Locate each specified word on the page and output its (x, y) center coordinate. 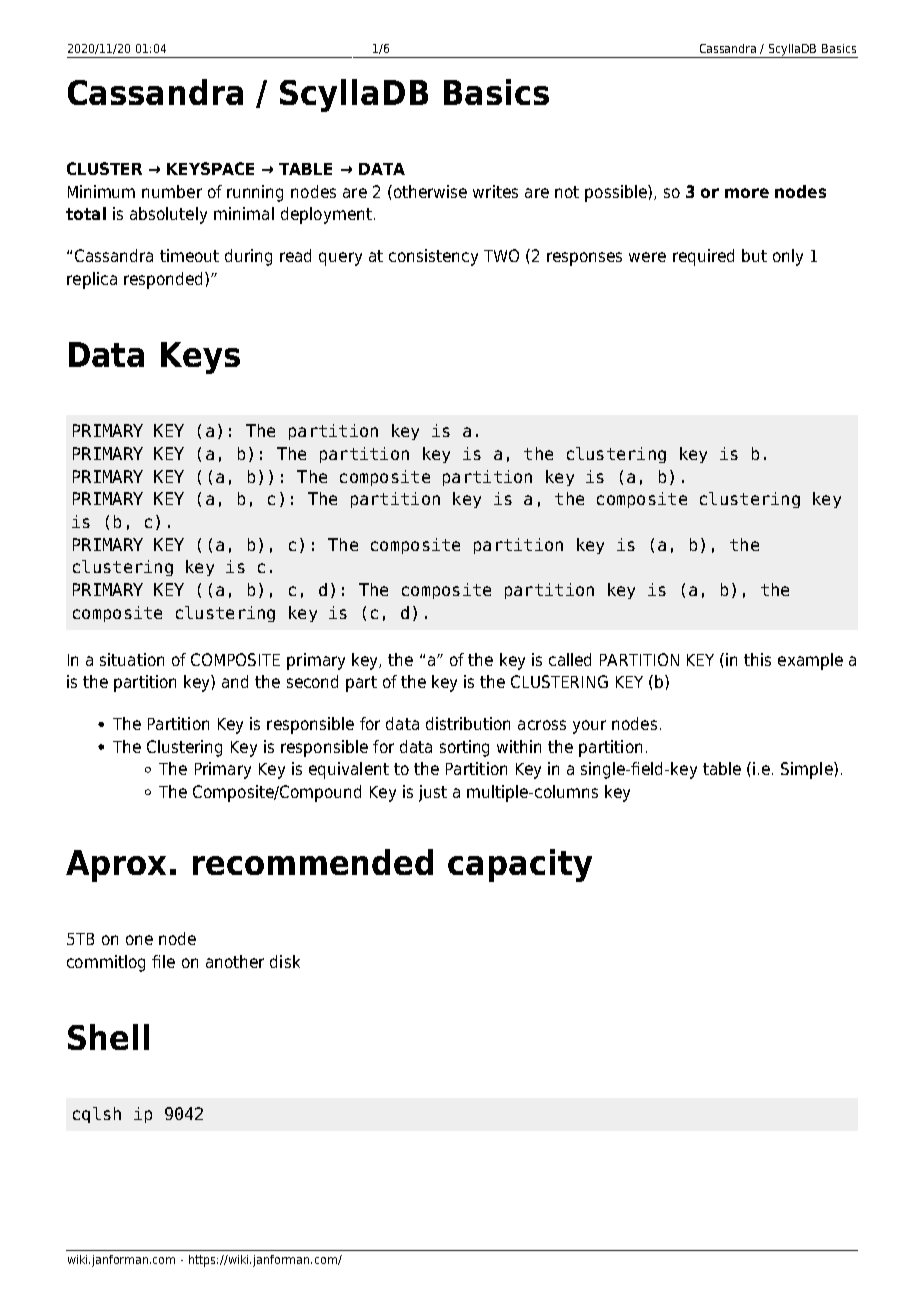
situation (132, 659)
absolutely (168, 215)
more (747, 193)
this (757, 659)
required (703, 257)
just (433, 793)
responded (165, 280)
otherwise (429, 191)
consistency (433, 257)
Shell (108, 1037)
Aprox (116, 866)
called (570, 659)
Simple (808, 770)
